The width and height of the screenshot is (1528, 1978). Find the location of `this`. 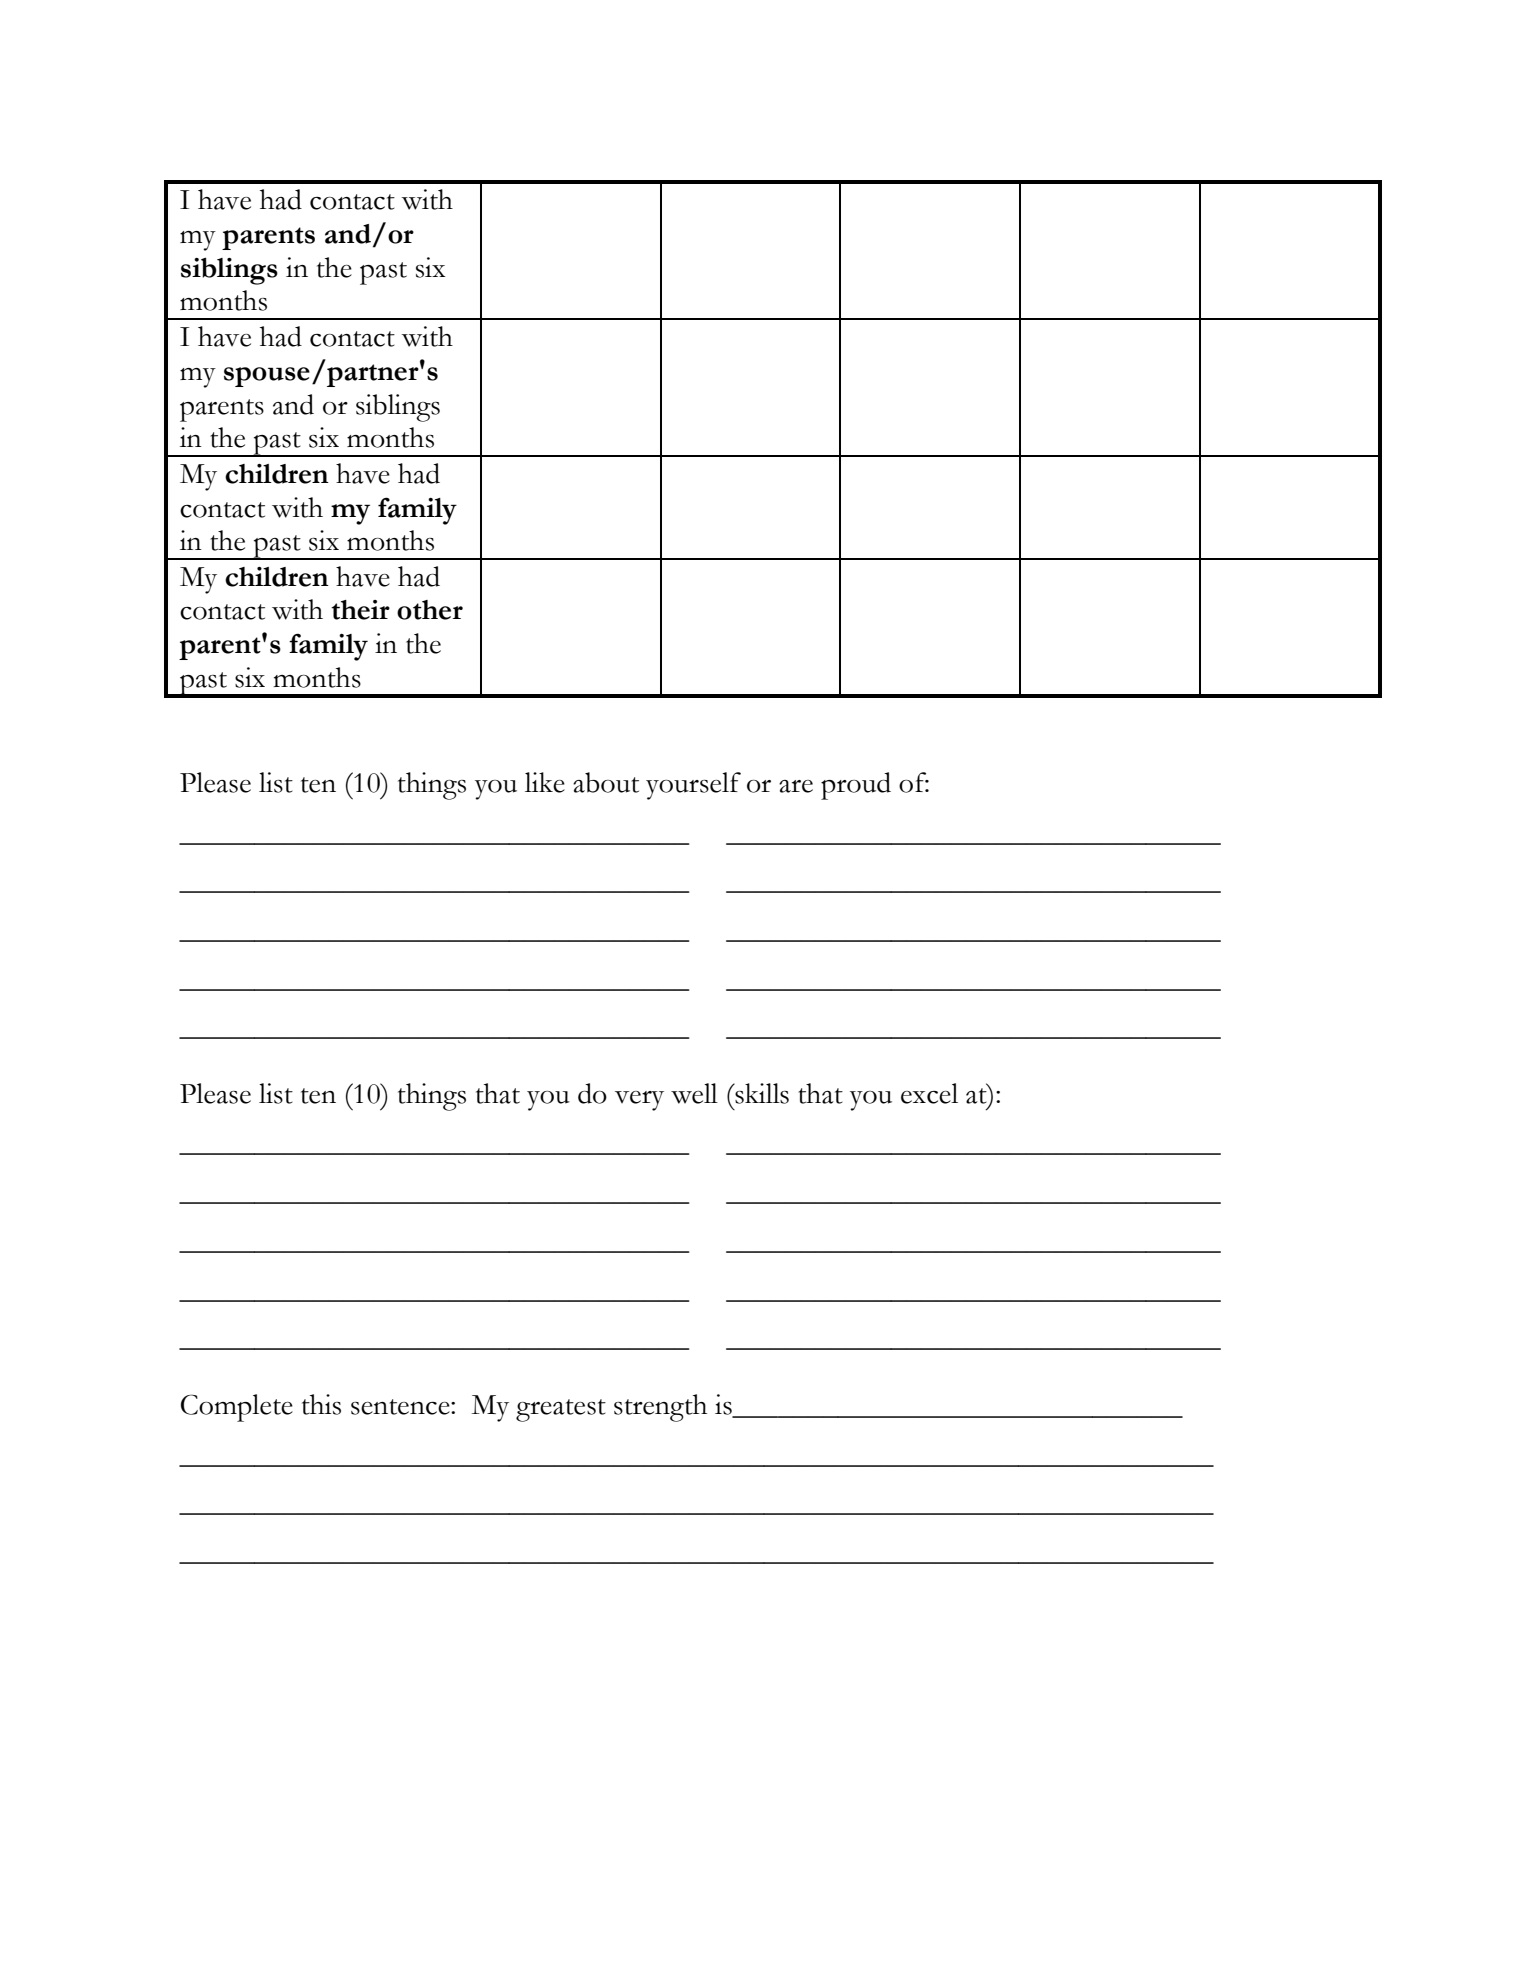

this is located at coordinates (321, 1404).
